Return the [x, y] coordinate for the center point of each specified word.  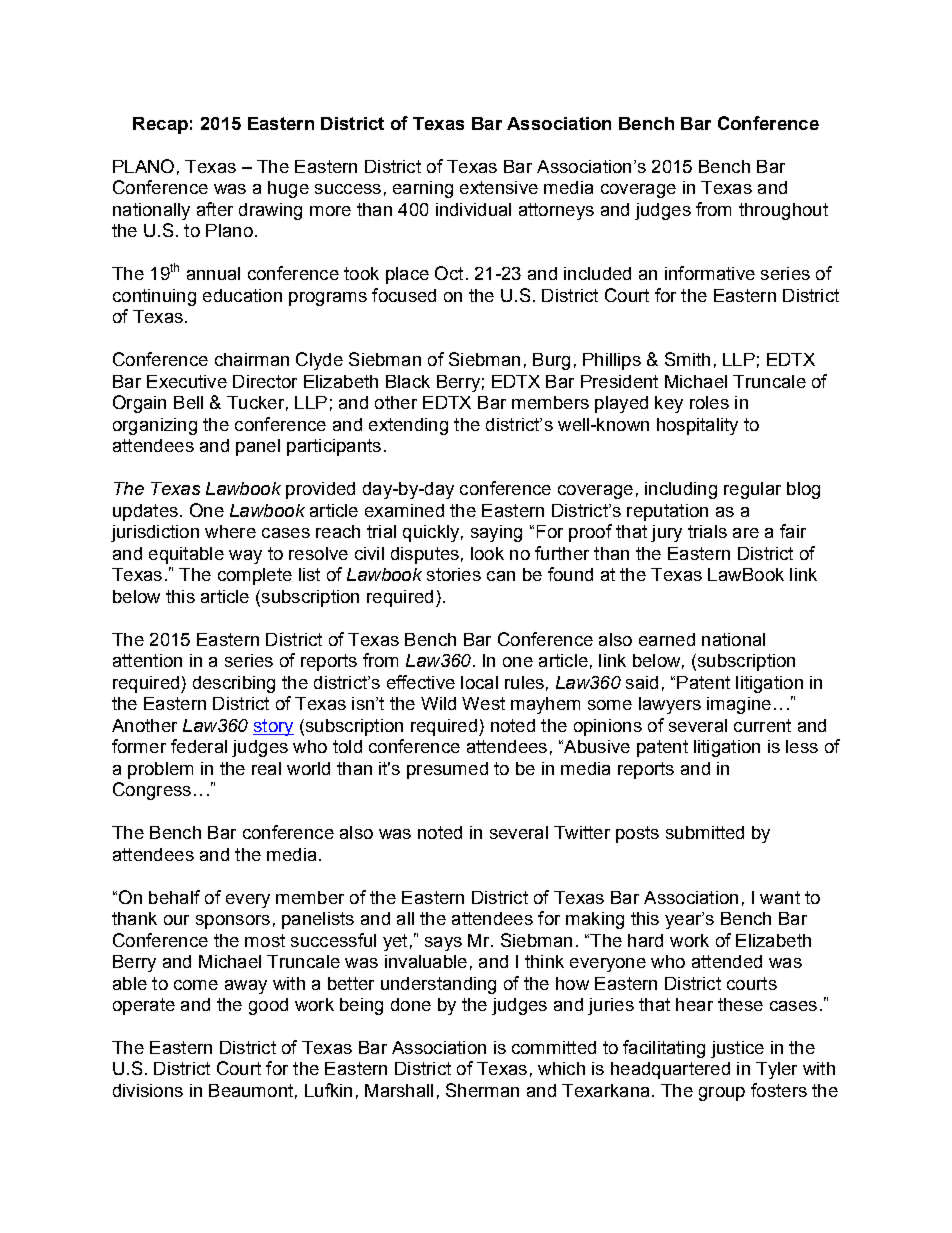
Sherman [482, 1090]
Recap [160, 125]
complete [255, 576]
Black [408, 381]
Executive [187, 381]
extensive [499, 187]
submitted [705, 832]
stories [454, 574]
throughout [783, 211]
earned [667, 639]
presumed [447, 770]
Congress [152, 791]
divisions [148, 1090]
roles [709, 402]
